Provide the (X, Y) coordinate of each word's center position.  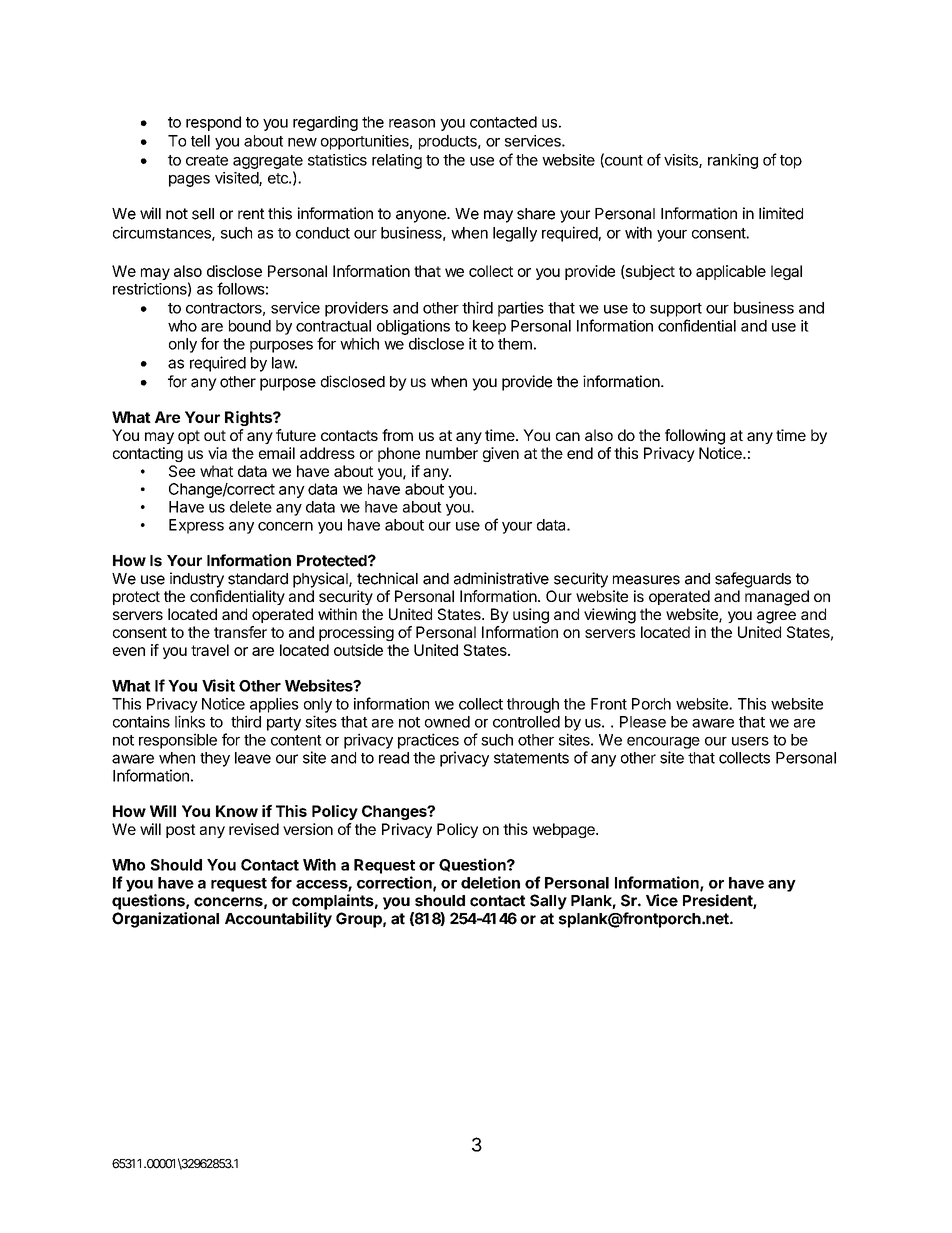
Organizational (165, 920)
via (217, 453)
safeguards (753, 580)
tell (200, 141)
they (215, 759)
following (695, 437)
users (750, 741)
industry (197, 580)
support (676, 310)
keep (489, 327)
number (452, 453)
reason (412, 123)
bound (250, 326)
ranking (733, 161)
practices (428, 741)
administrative (501, 578)
